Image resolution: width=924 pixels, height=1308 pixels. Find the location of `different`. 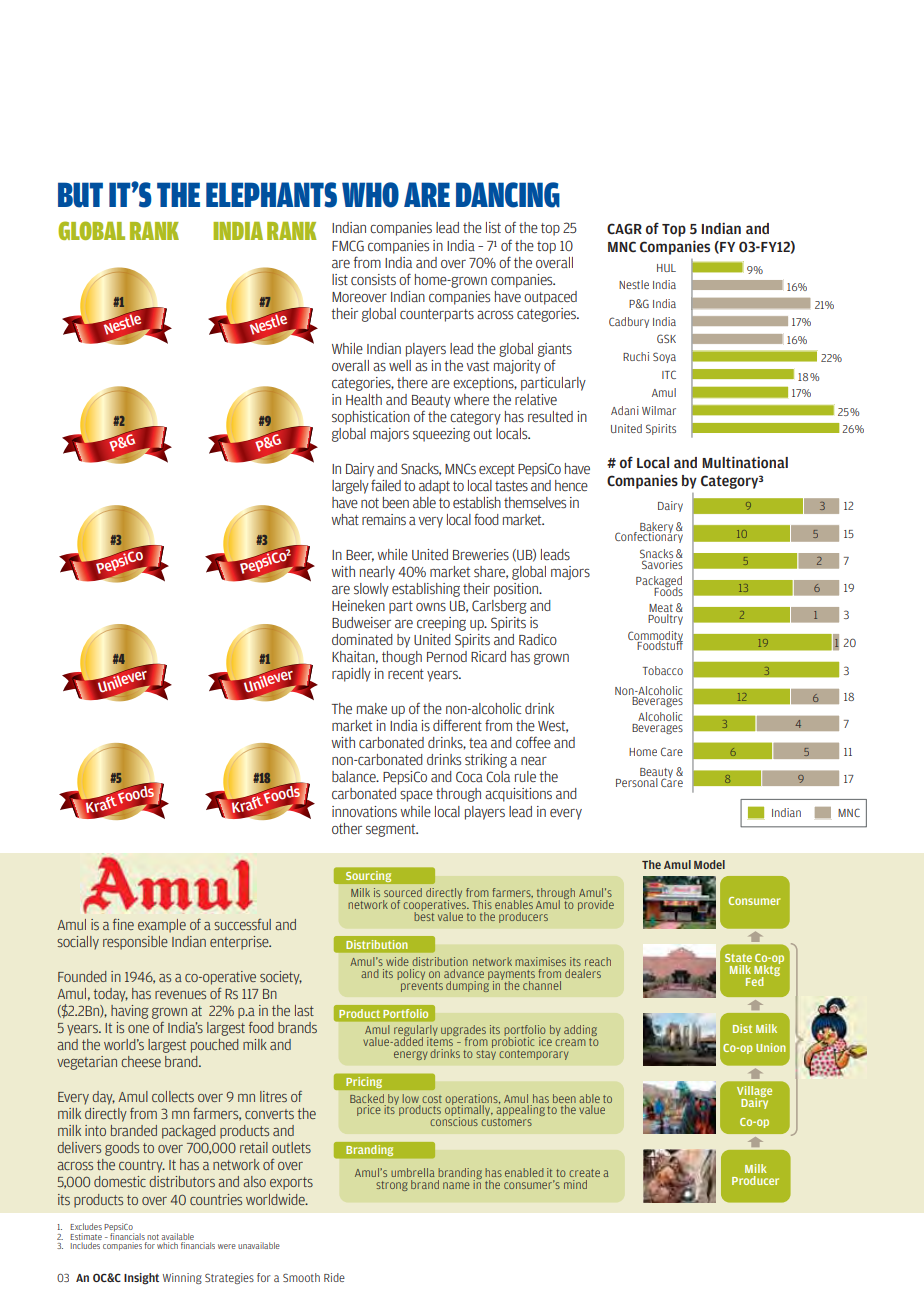

different is located at coordinates (457, 725).
